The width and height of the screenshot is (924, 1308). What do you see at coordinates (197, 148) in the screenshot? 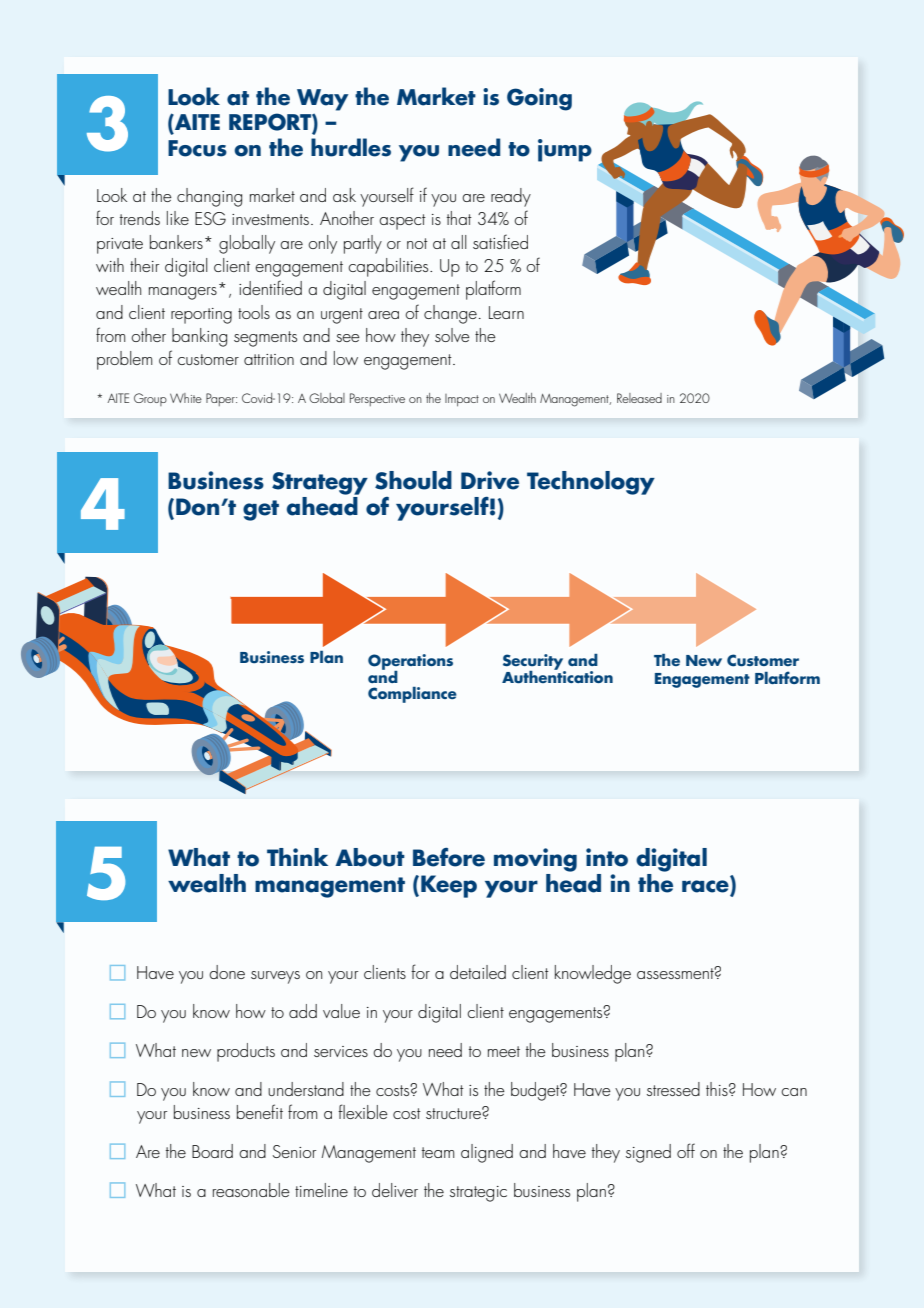
I see `Focus` at bounding box center [197, 148].
